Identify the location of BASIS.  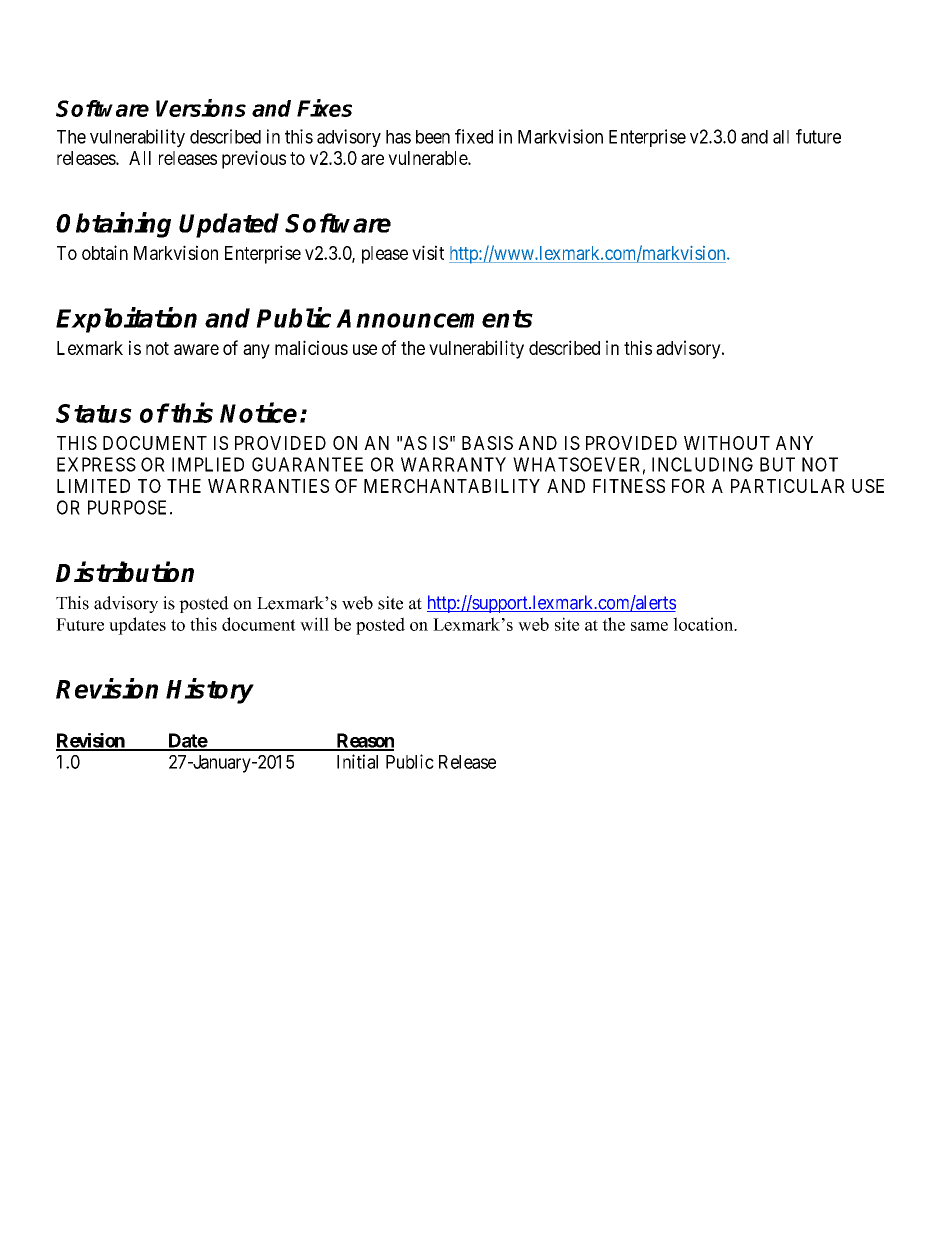
(487, 443).
